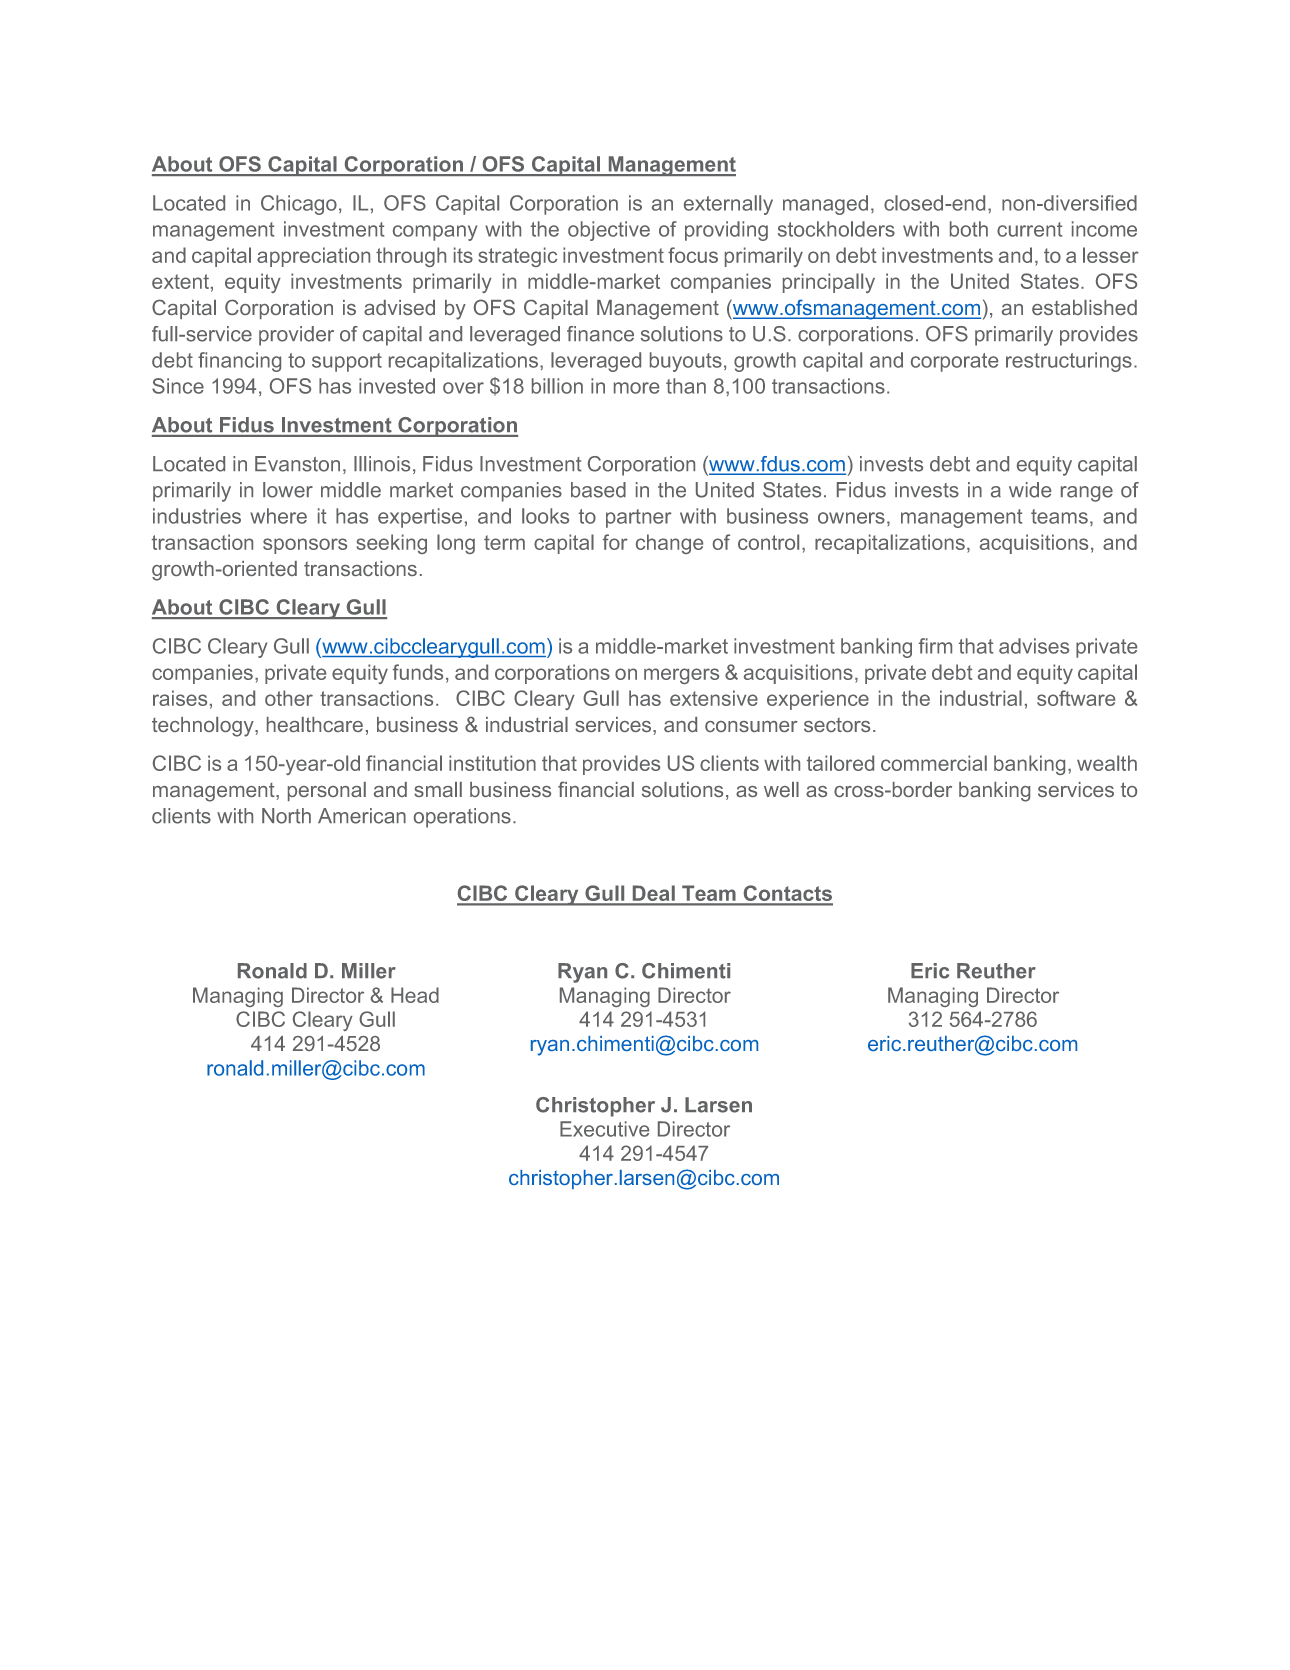 Image resolution: width=1290 pixels, height=1670 pixels. Describe the element at coordinates (278, 516) in the image. I see `where` at that location.
